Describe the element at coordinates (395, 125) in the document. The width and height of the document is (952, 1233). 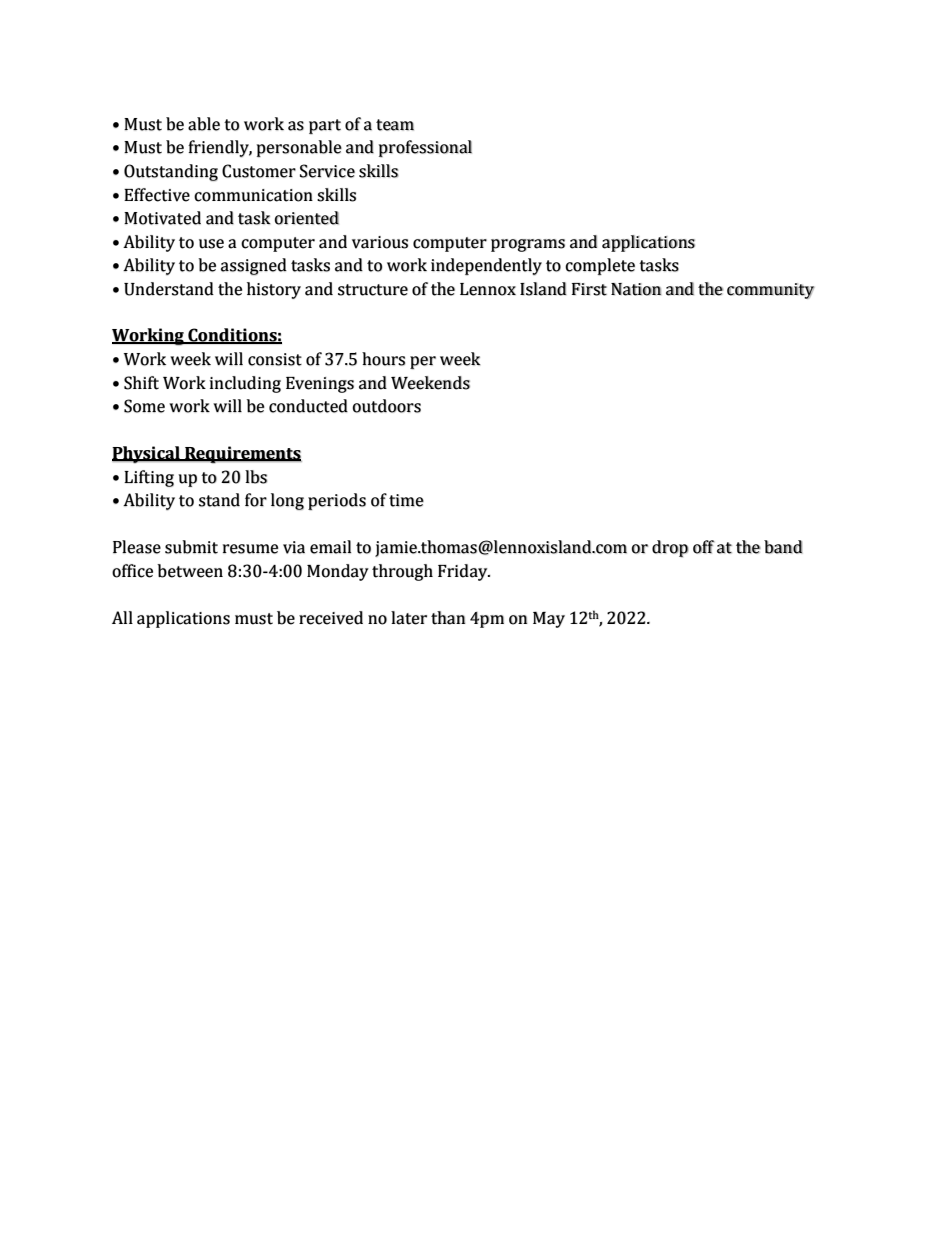
I see `team` at that location.
